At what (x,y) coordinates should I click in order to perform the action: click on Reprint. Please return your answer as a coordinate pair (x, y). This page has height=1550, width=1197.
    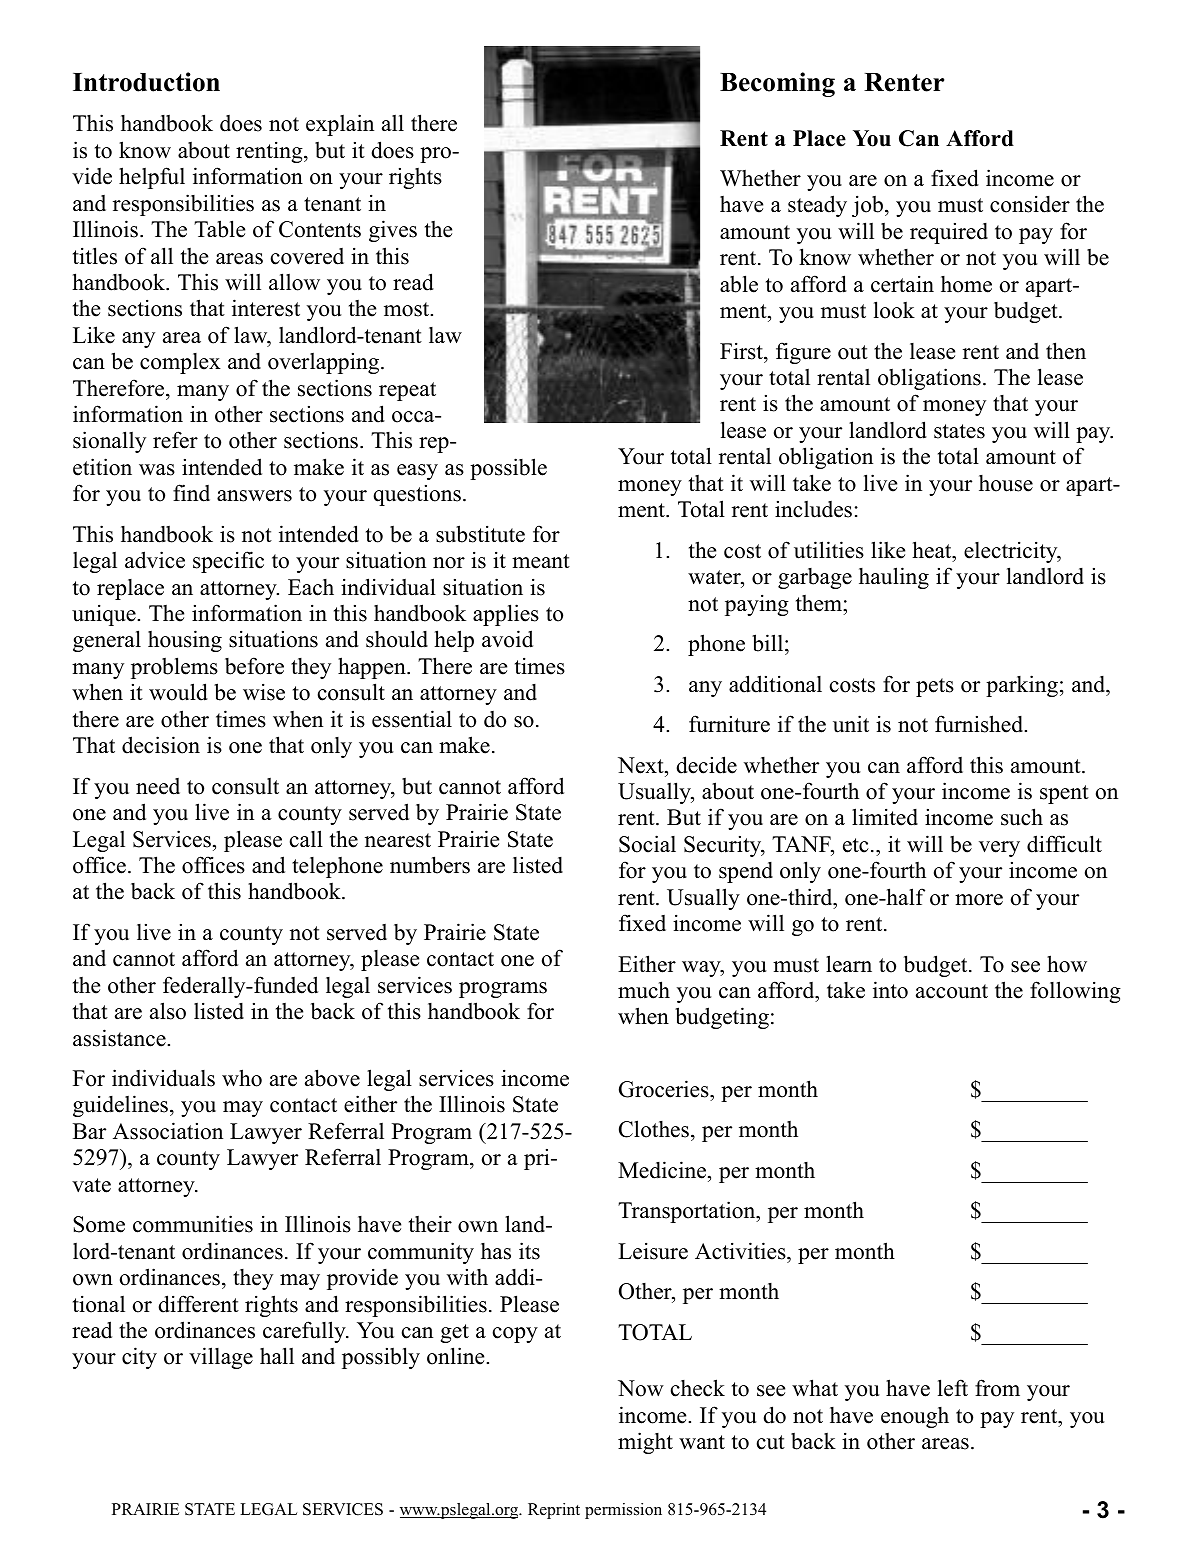
    Looking at the image, I should click on (554, 1511).
